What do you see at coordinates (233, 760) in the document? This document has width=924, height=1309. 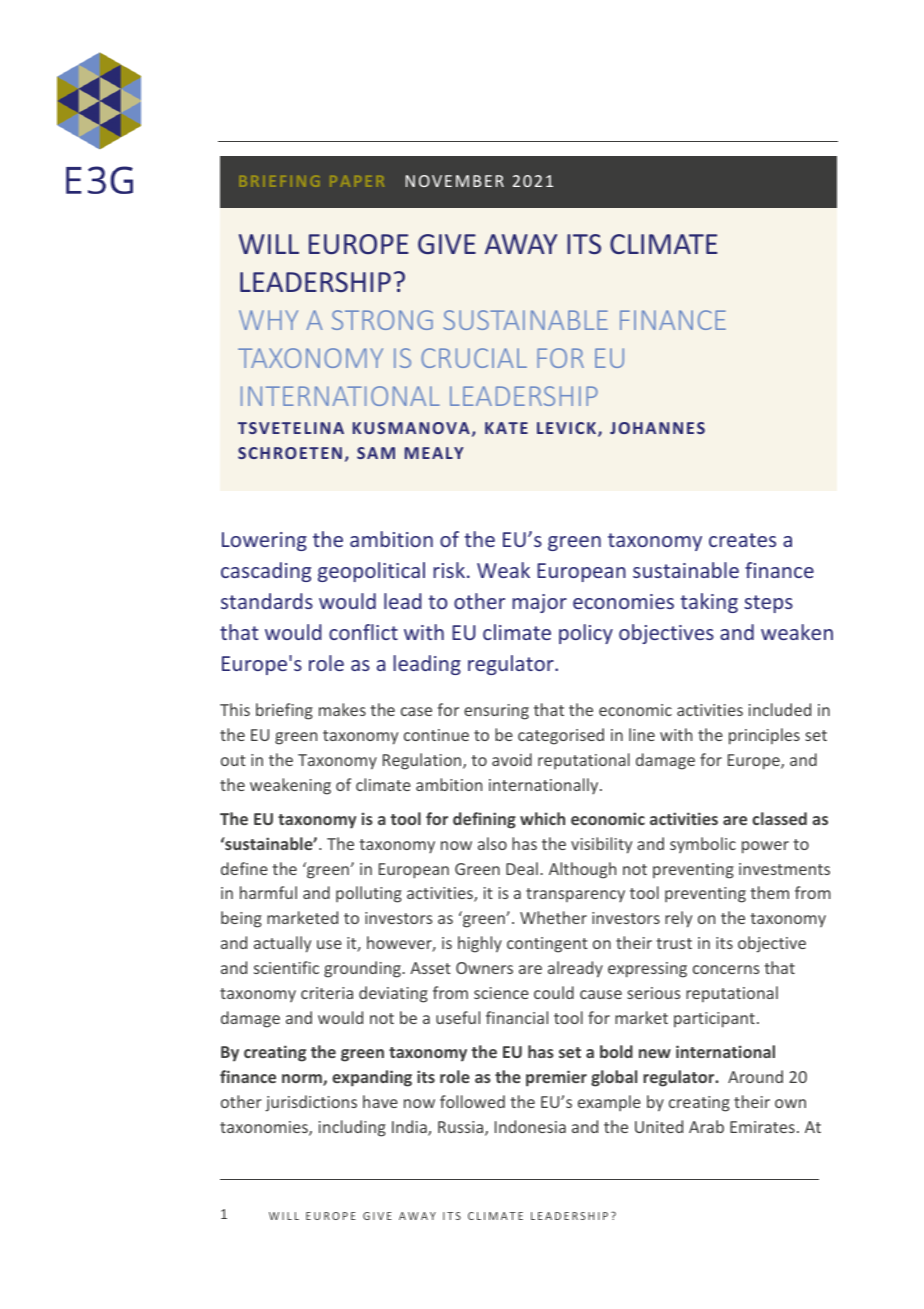 I see `out` at bounding box center [233, 760].
